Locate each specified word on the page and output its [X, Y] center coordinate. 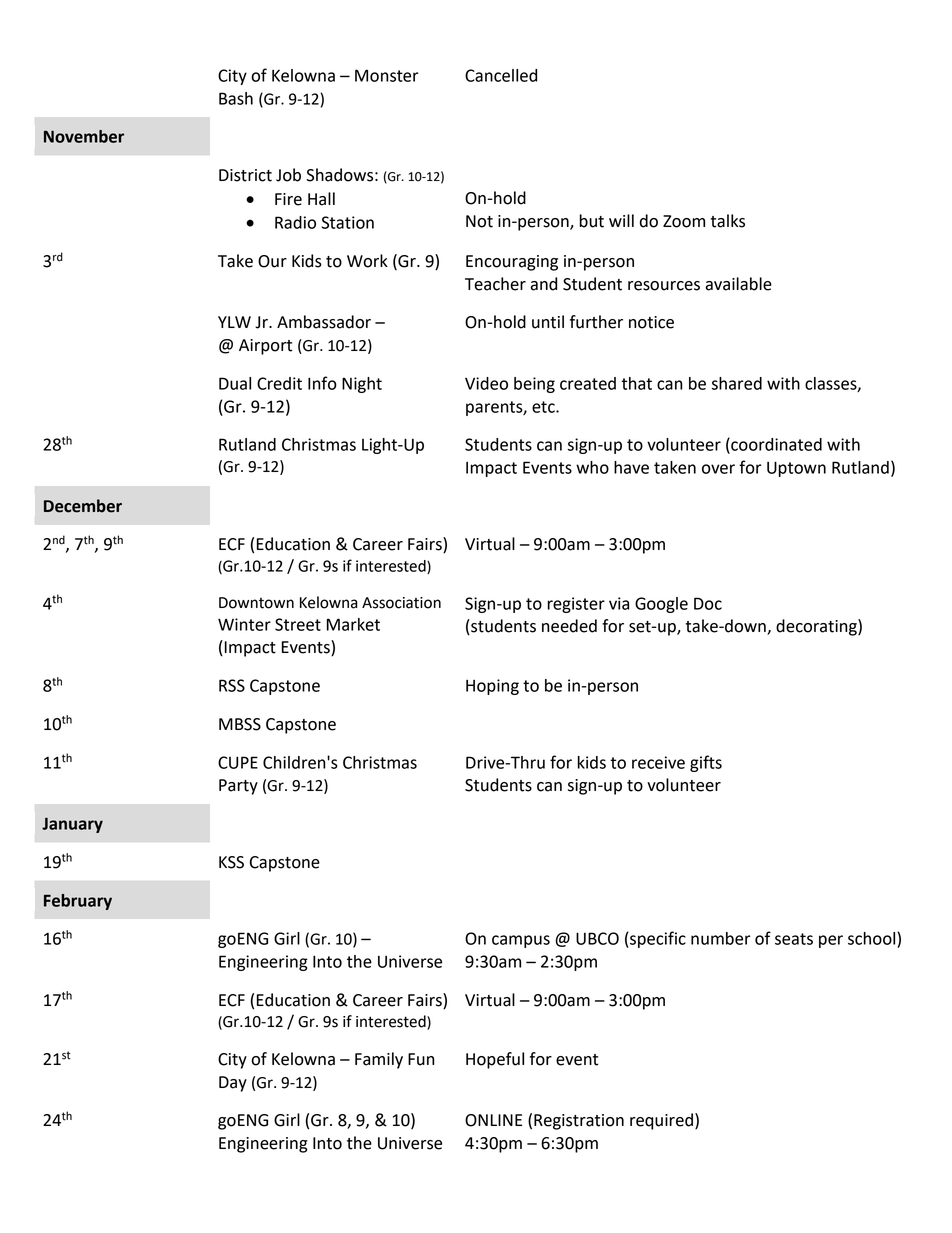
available [738, 284]
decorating [817, 627]
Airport [265, 347]
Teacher [495, 284]
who [592, 467]
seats [794, 939]
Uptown [796, 469]
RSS [232, 685]
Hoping [492, 687]
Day [233, 1084]
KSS [231, 862]
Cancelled [501, 75]
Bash [236, 98]
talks [728, 221]
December [83, 506]
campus [521, 941]
